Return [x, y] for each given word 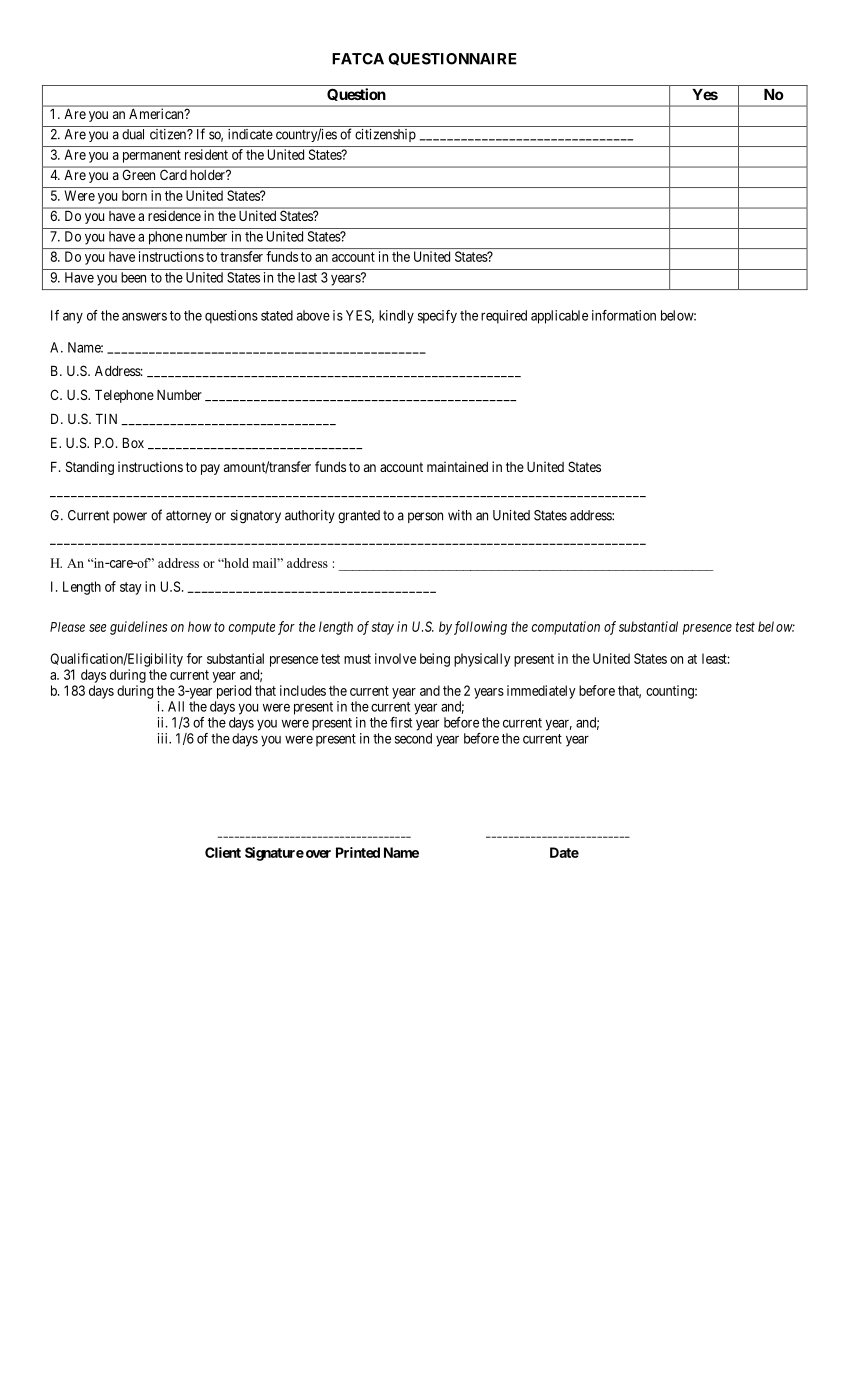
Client [223, 852]
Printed [358, 852]
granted [359, 517]
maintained [457, 466]
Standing [90, 468]
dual [133, 134]
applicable [559, 317]
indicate [250, 134]
